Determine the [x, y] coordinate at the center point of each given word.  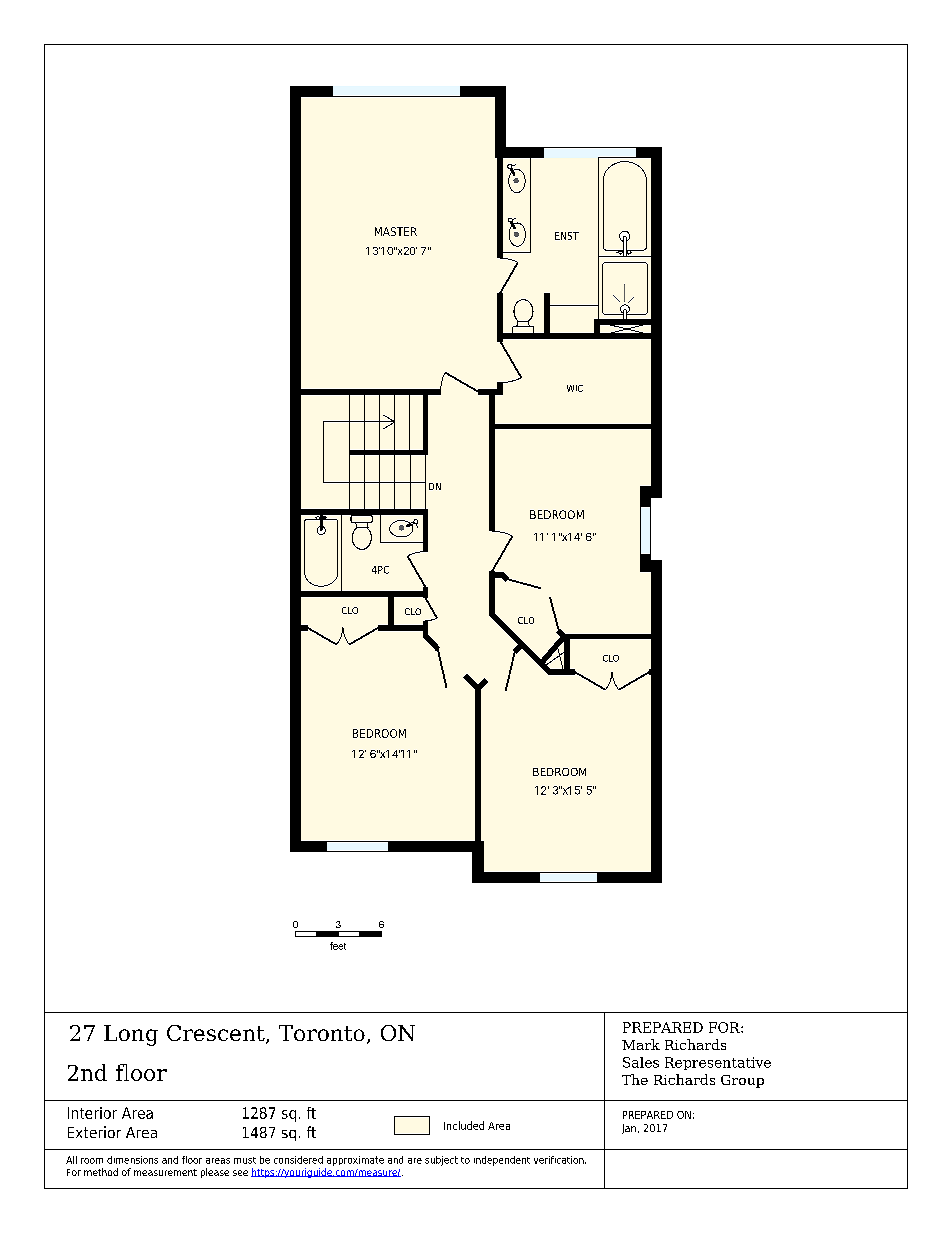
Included [464, 1125]
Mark [641, 1044]
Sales [641, 1062]
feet [338, 946]
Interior [92, 1113]
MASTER [396, 231]
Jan [629, 1129]
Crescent [217, 1034]
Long [131, 1035]
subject [441, 1161]
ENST [567, 236]
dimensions [132, 1160]
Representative [718, 1063]
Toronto [322, 1033]
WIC [575, 388]
